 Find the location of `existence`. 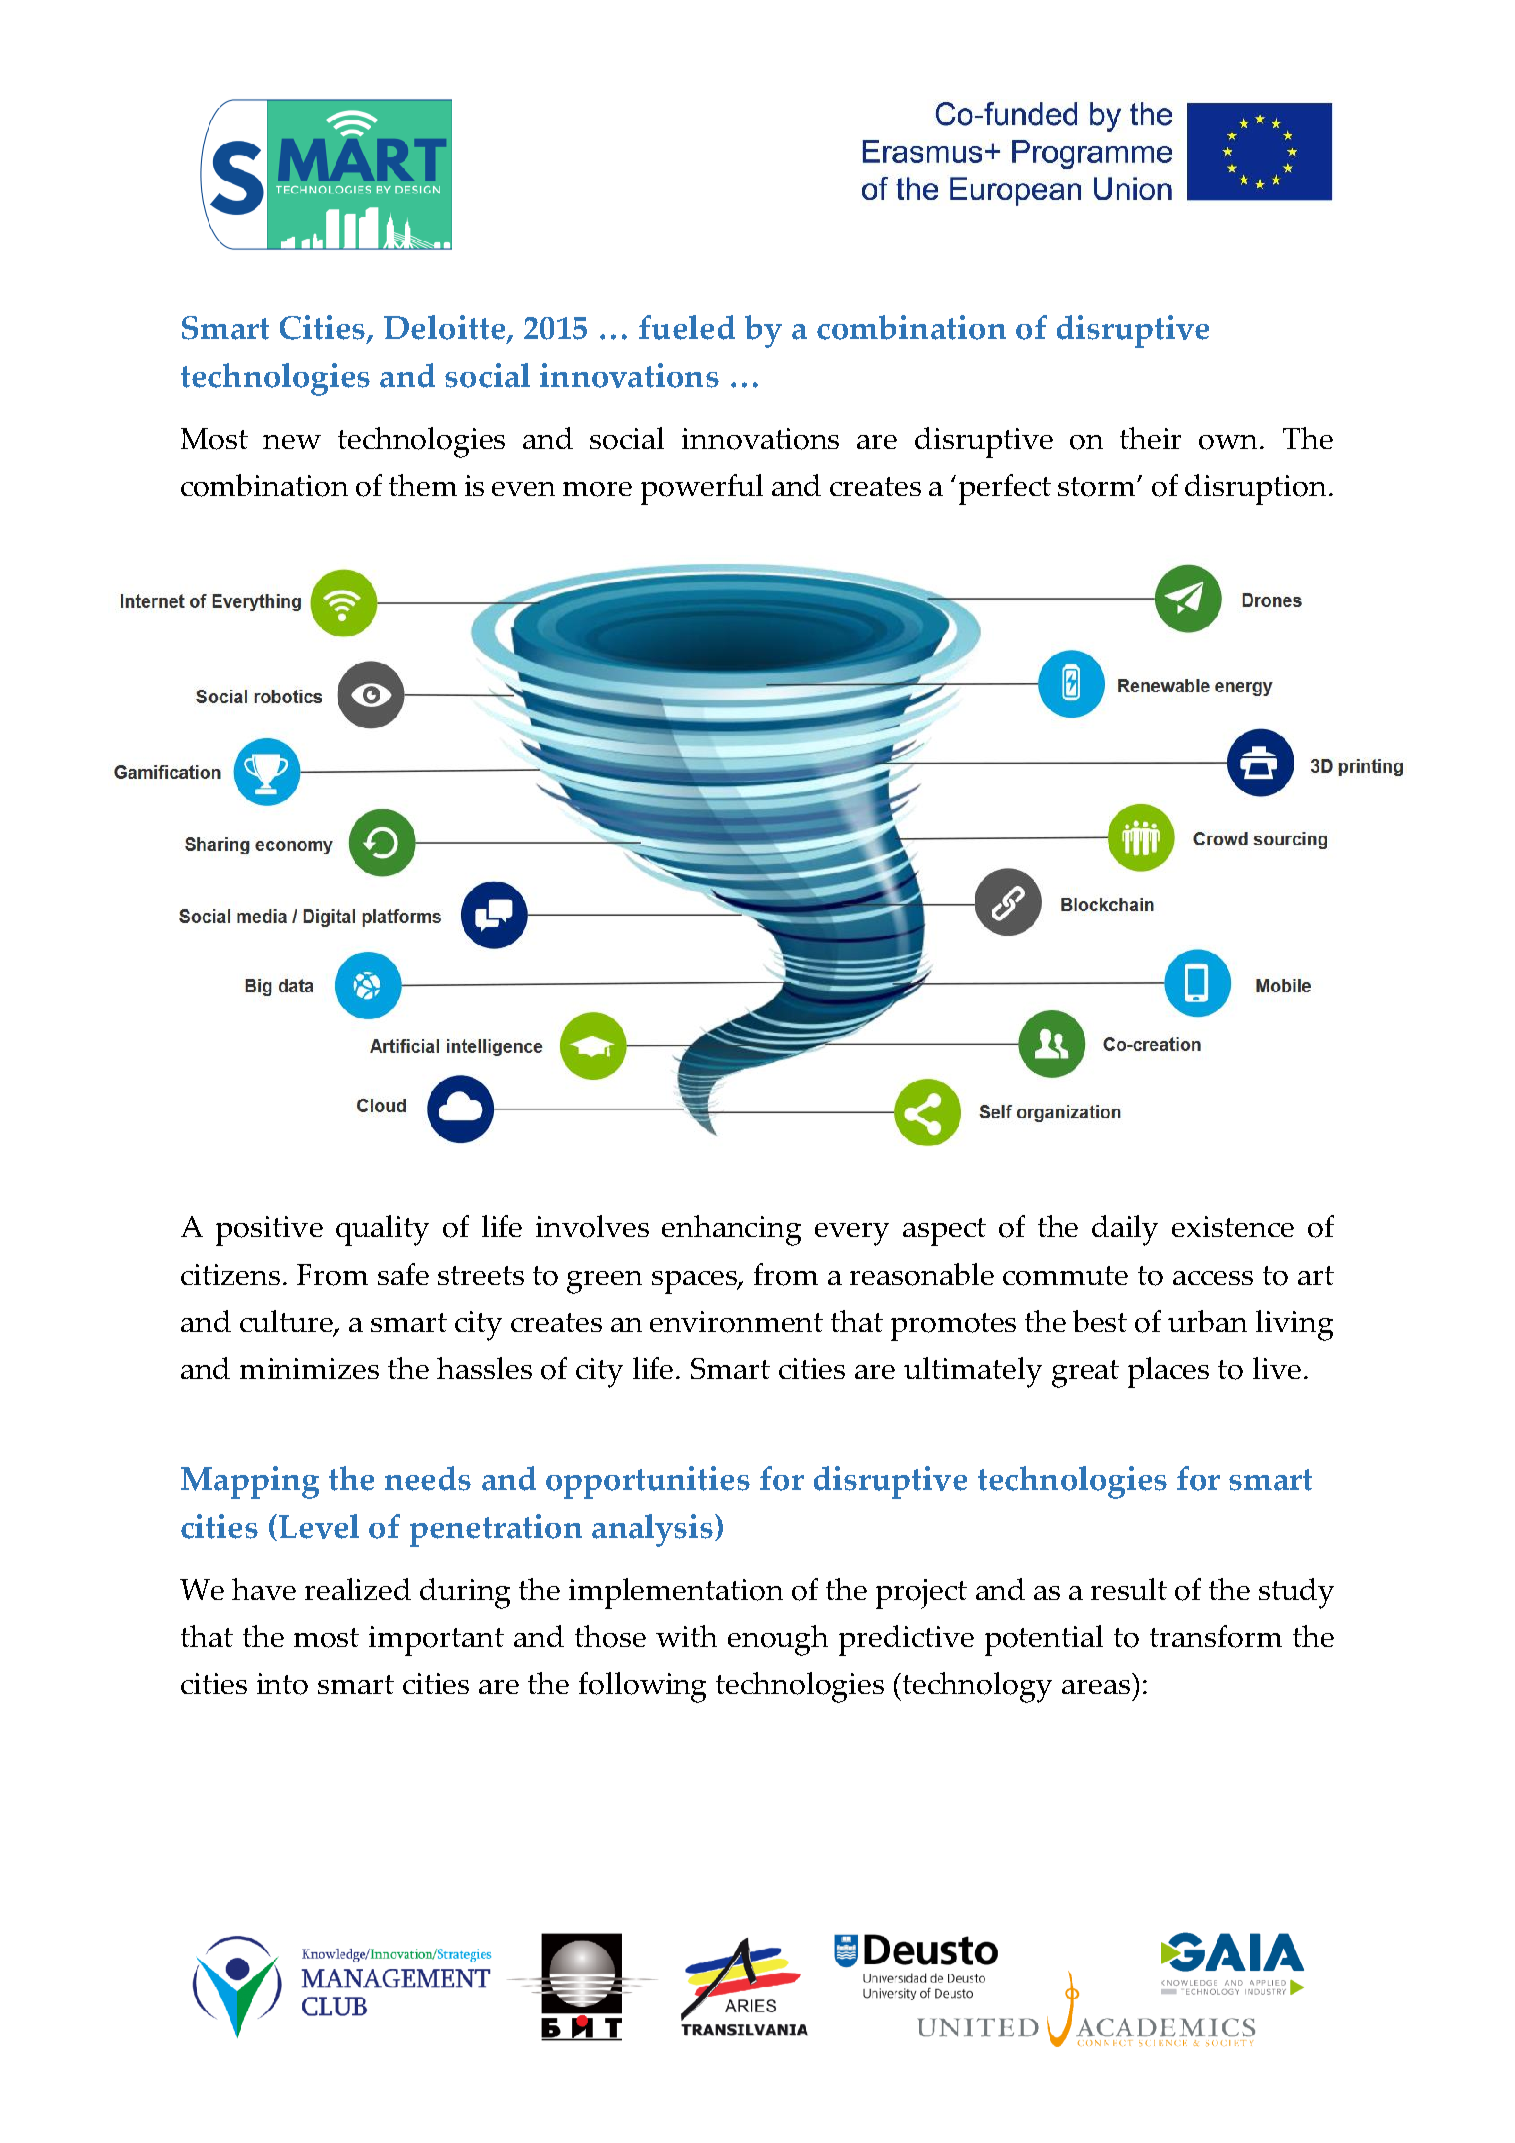

existence is located at coordinates (1233, 1226).
